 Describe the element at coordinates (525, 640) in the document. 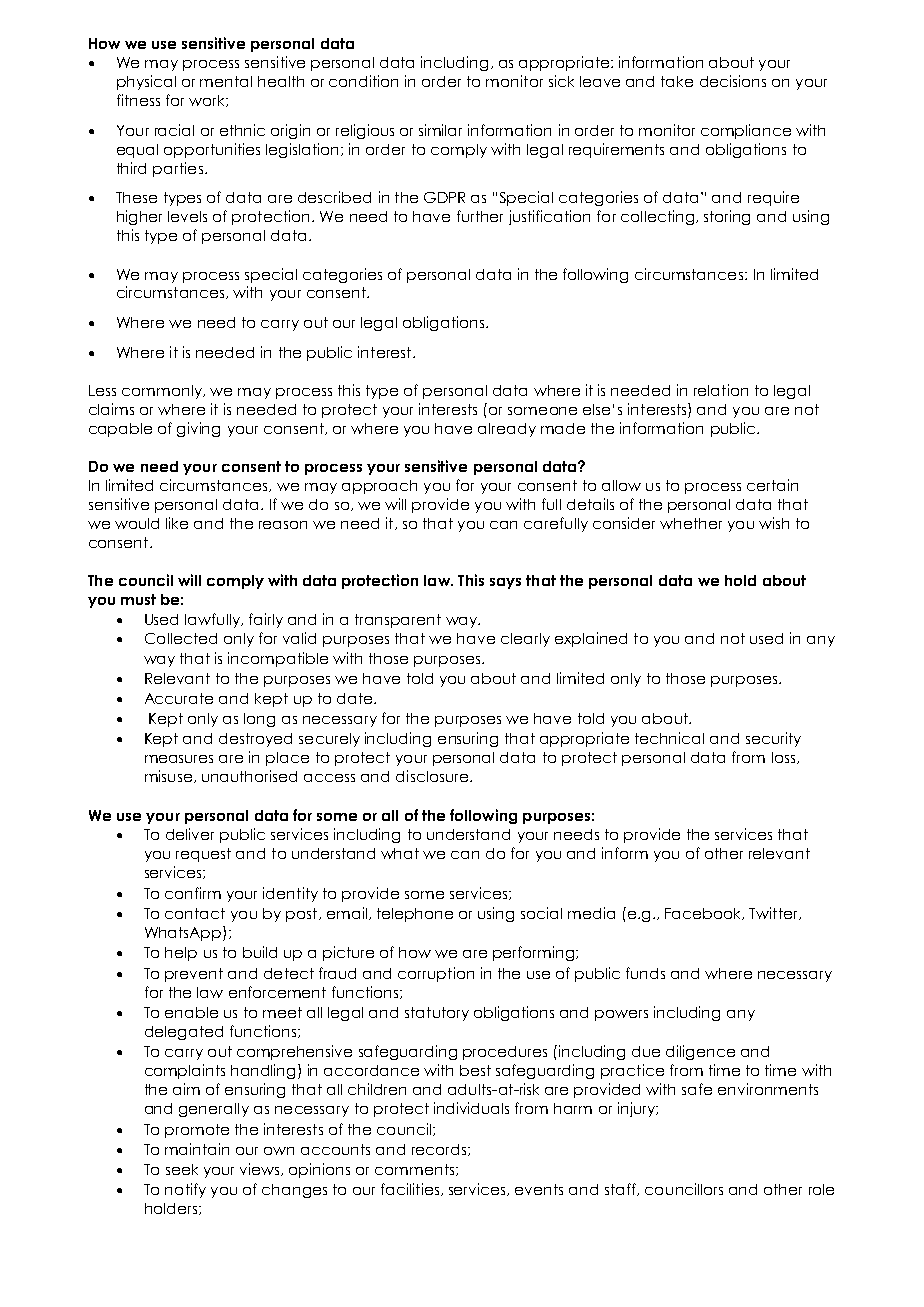

I see `clearly` at that location.
